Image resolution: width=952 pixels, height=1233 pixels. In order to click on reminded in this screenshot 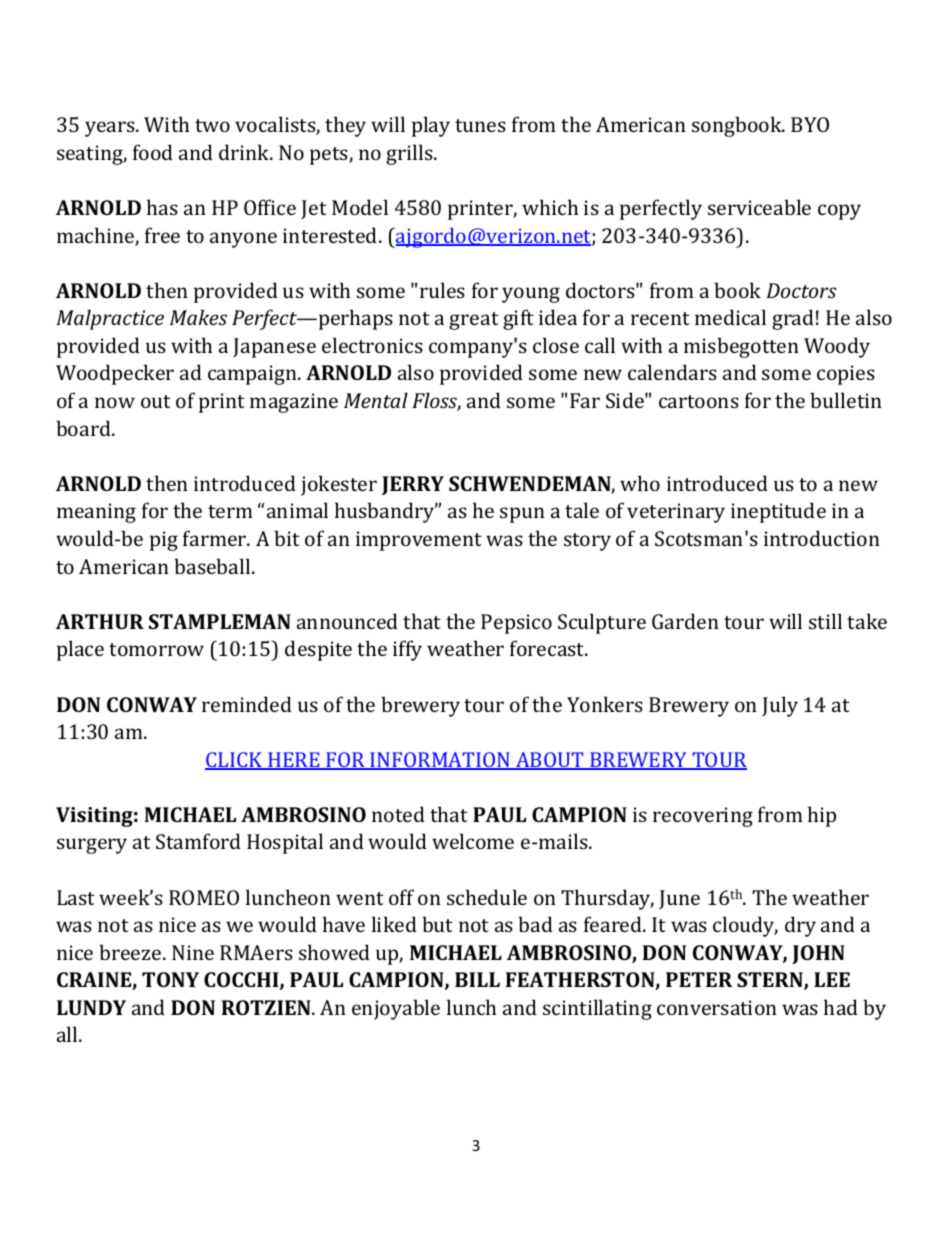, I will do `click(247, 704)`.
